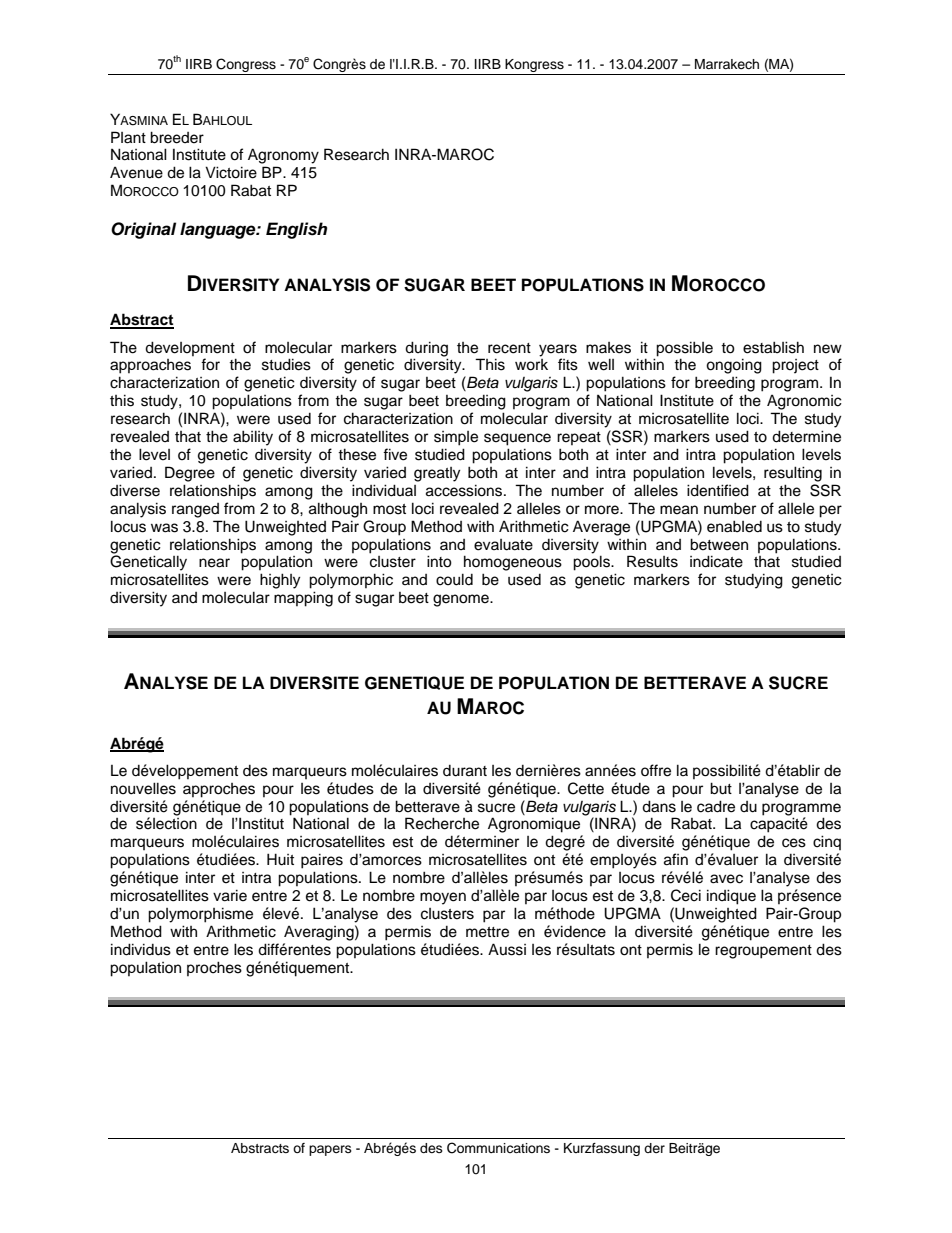 The height and width of the page is (1233, 952). I want to click on indicate, so click(716, 561).
